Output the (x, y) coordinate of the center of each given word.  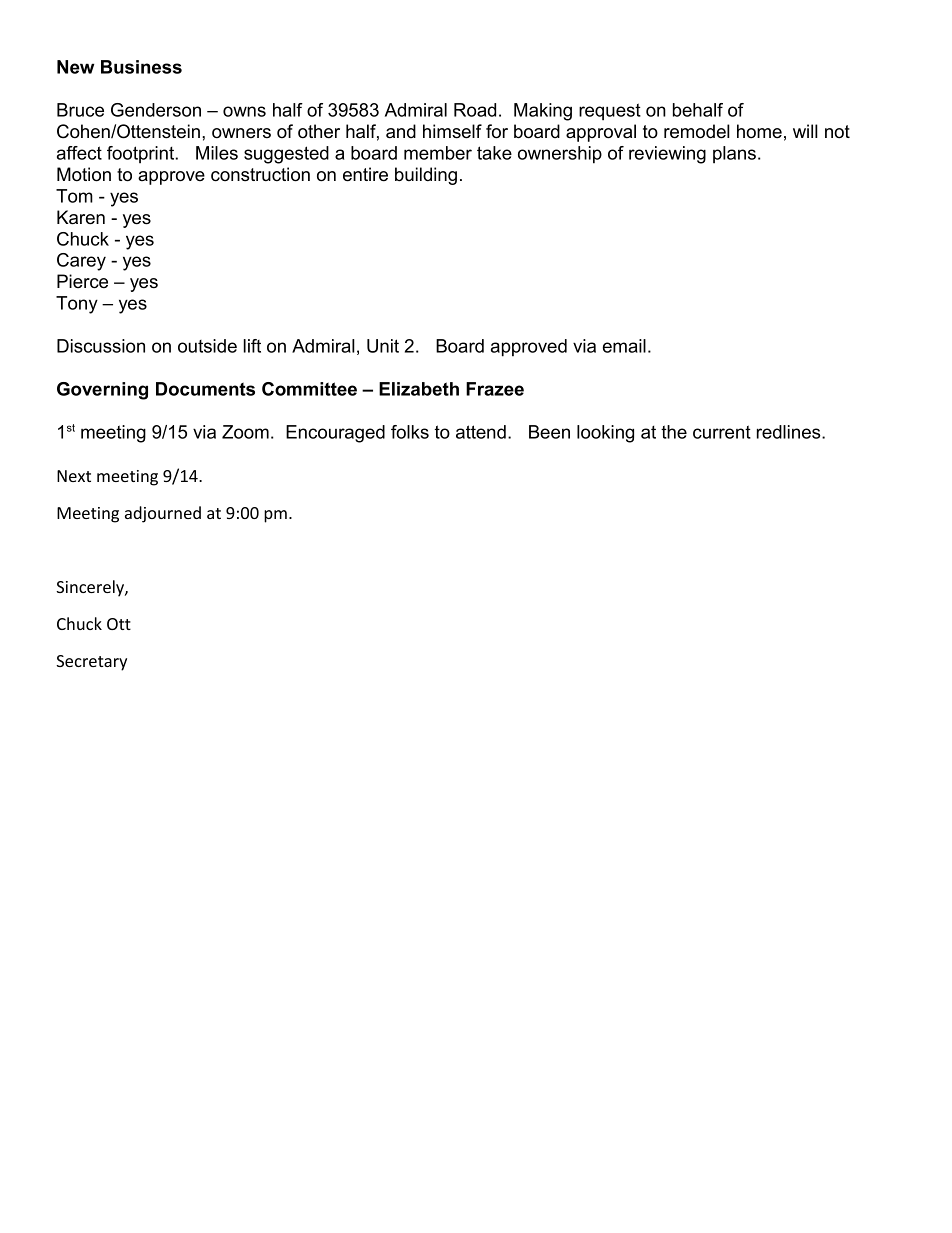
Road (475, 110)
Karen (81, 217)
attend (481, 432)
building (426, 176)
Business (141, 67)
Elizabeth (419, 389)
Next (74, 476)
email (624, 346)
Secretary (91, 663)
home (759, 131)
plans (734, 154)
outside (207, 346)
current (722, 432)
